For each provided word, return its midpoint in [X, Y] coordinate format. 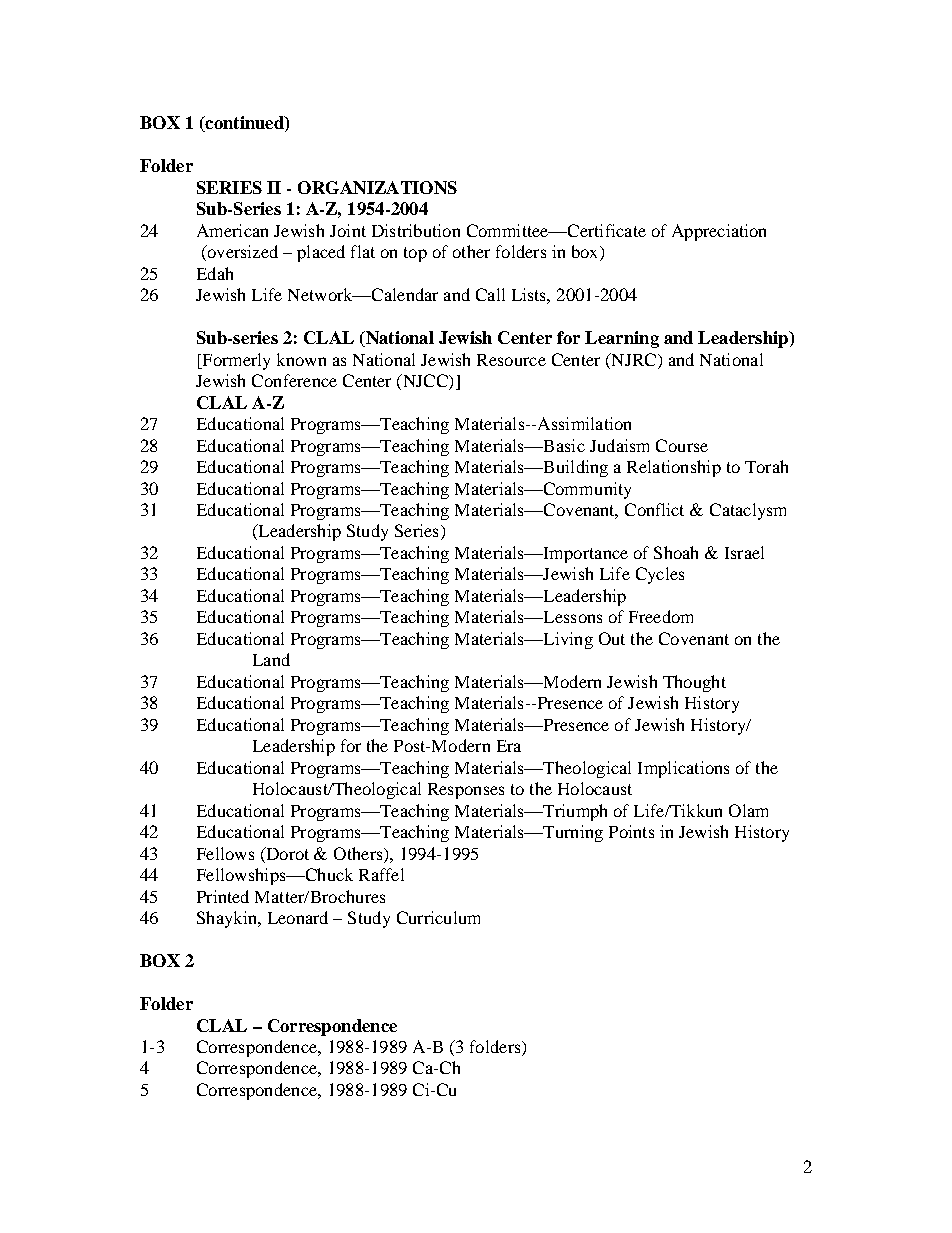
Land [271, 659]
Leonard [298, 917]
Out [612, 638]
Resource [511, 360]
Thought [694, 683]
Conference [294, 380]
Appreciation [719, 232]
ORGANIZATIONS [377, 187]
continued [244, 124]
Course [682, 445]
